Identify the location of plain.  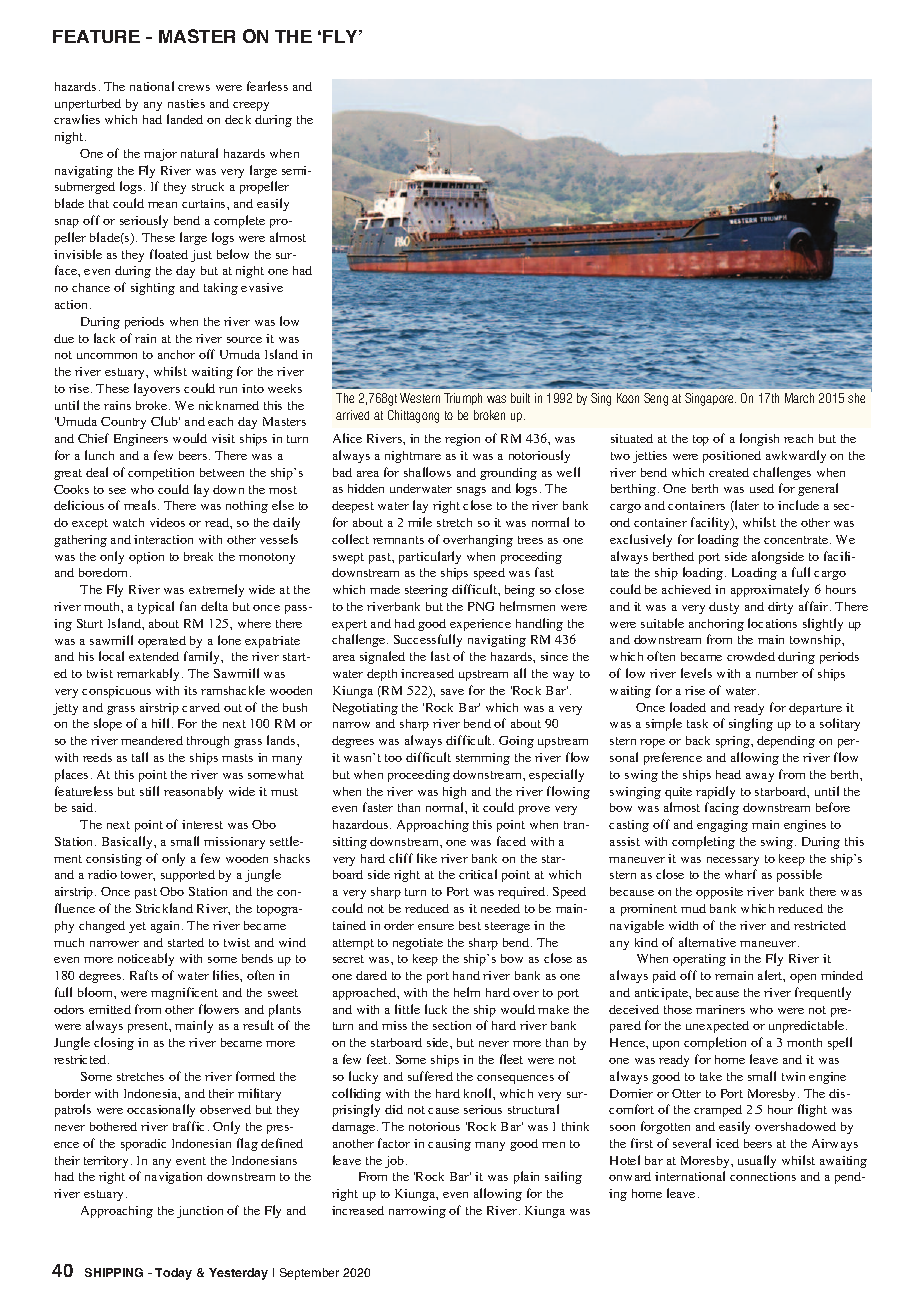
(526, 1177).
